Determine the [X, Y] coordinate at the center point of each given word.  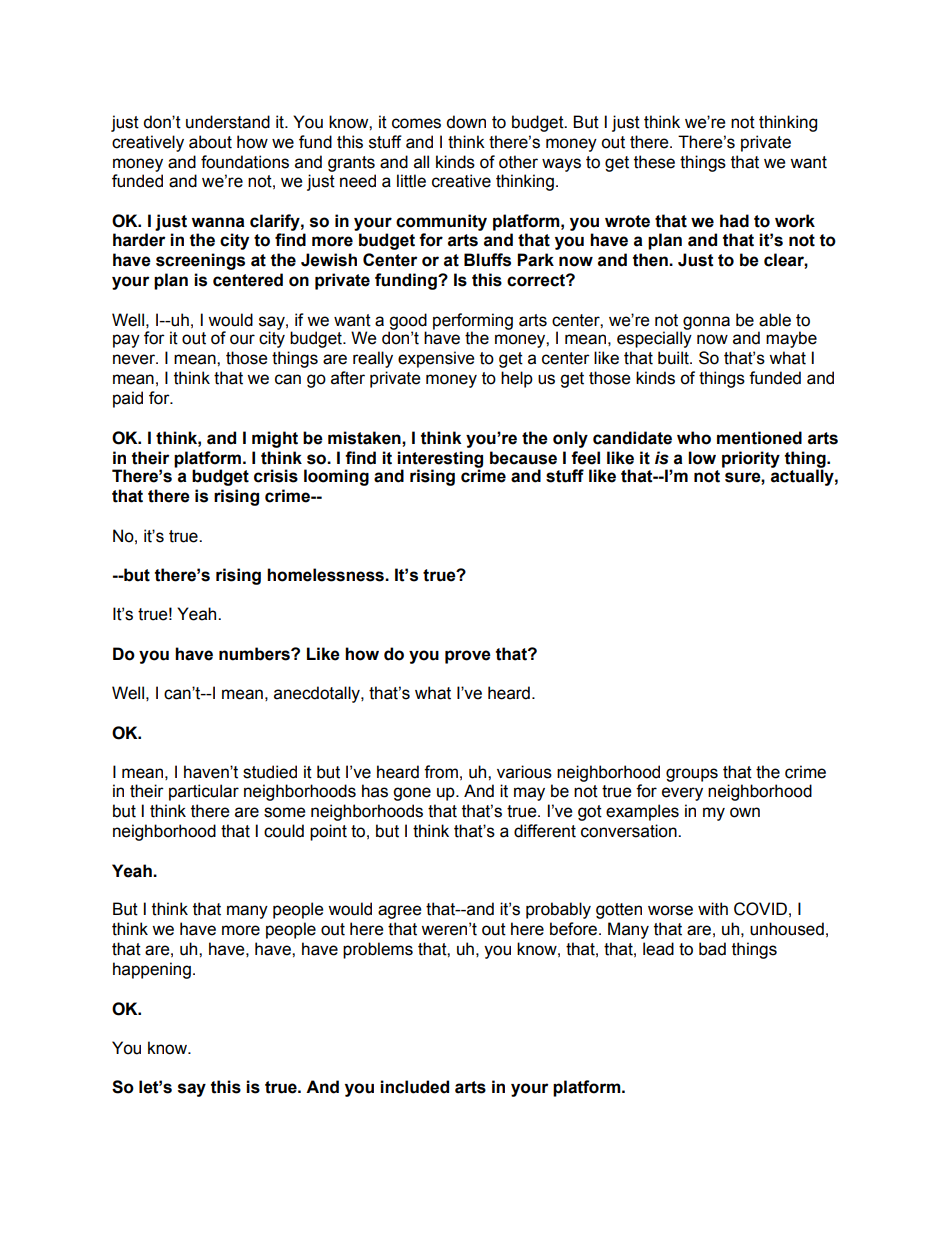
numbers [255, 654]
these [654, 162]
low [702, 458]
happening [152, 970]
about [210, 142]
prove [468, 657]
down [466, 122]
